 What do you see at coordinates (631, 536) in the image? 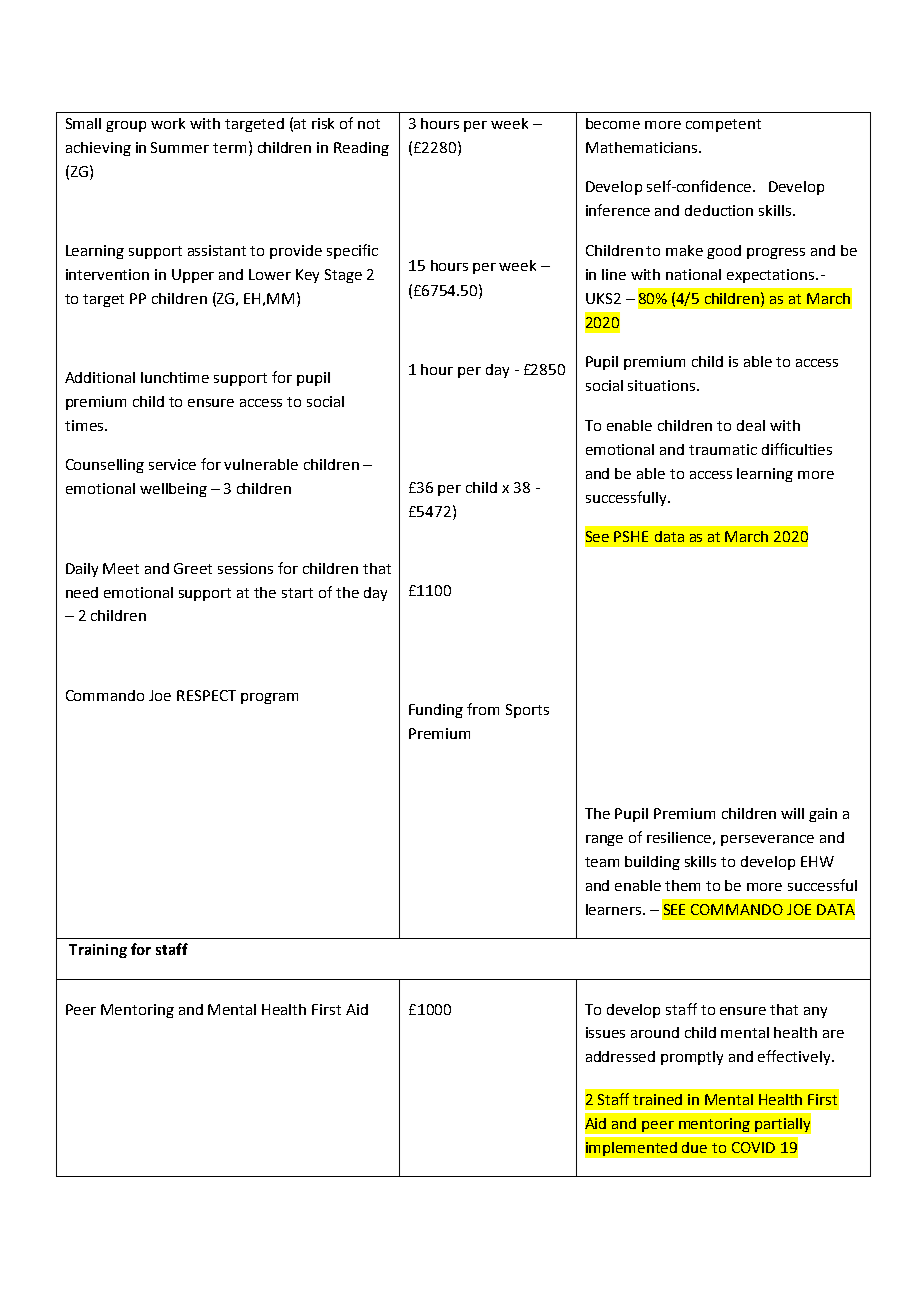
I see `PSHE` at bounding box center [631, 536].
